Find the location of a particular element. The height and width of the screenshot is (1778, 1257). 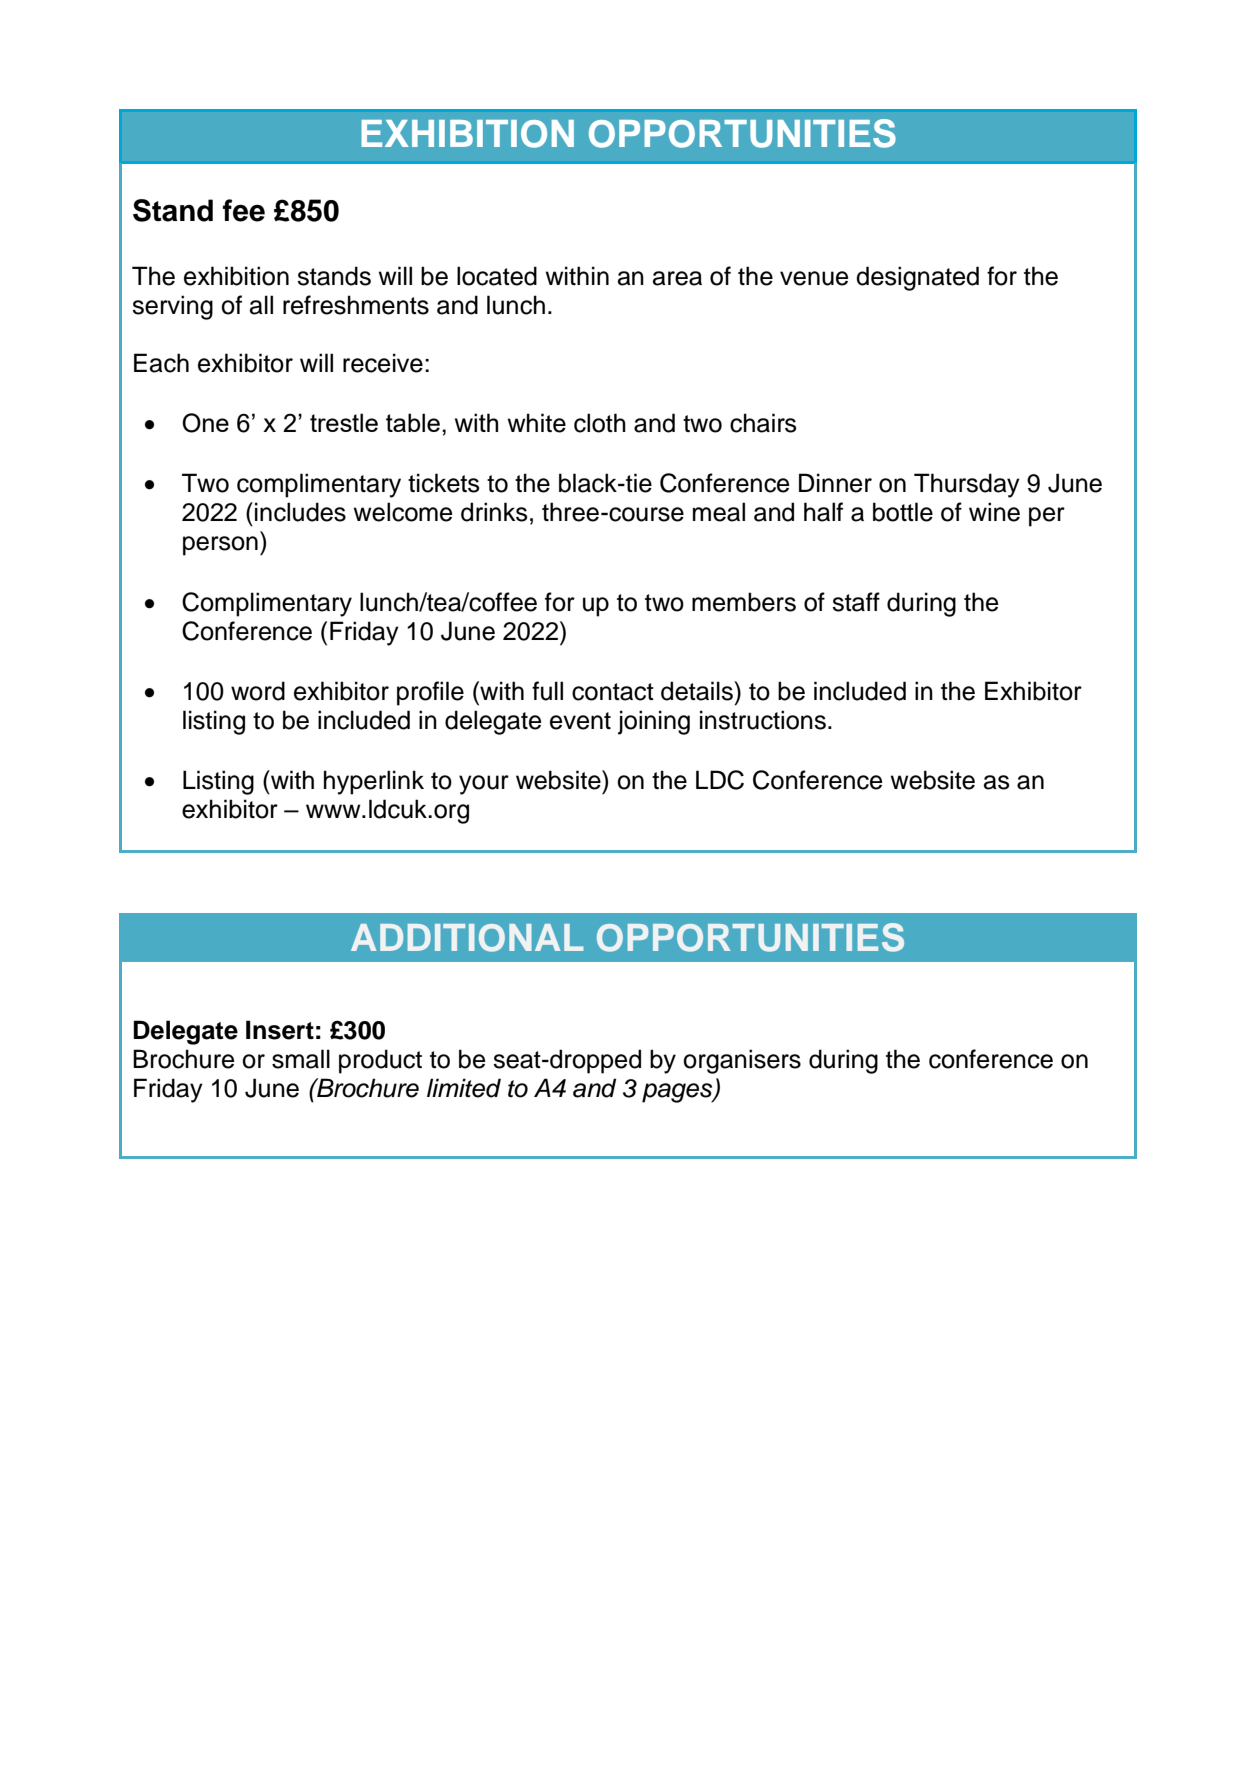

serving is located at coordinates (172, 307).
